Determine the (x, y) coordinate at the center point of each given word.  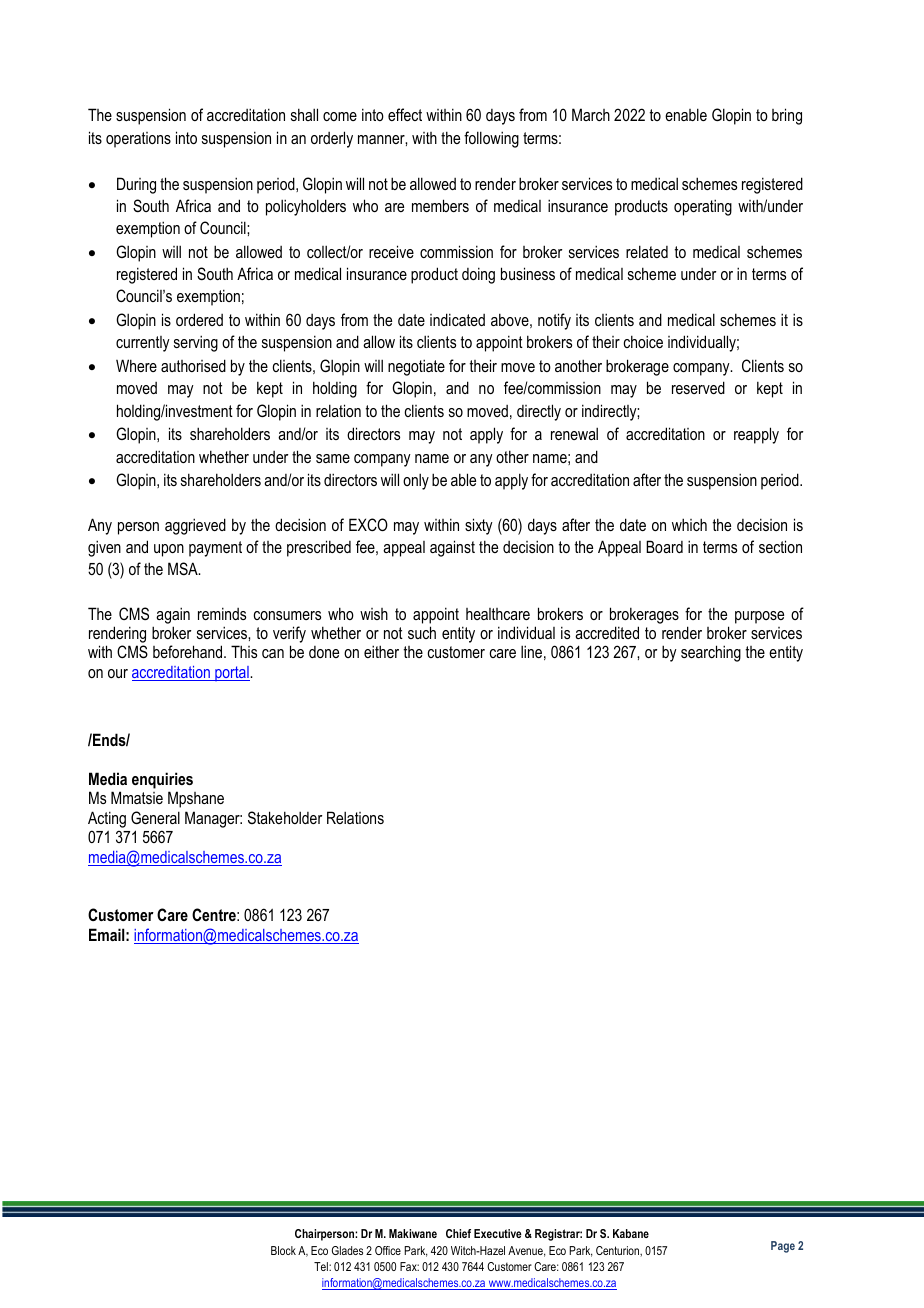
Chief (458, 1233)
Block (283, 1250)
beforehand (189, 651)
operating (703, 207)
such (422, 632)
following (491, 139)
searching (711, 653)
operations (138, 140)
